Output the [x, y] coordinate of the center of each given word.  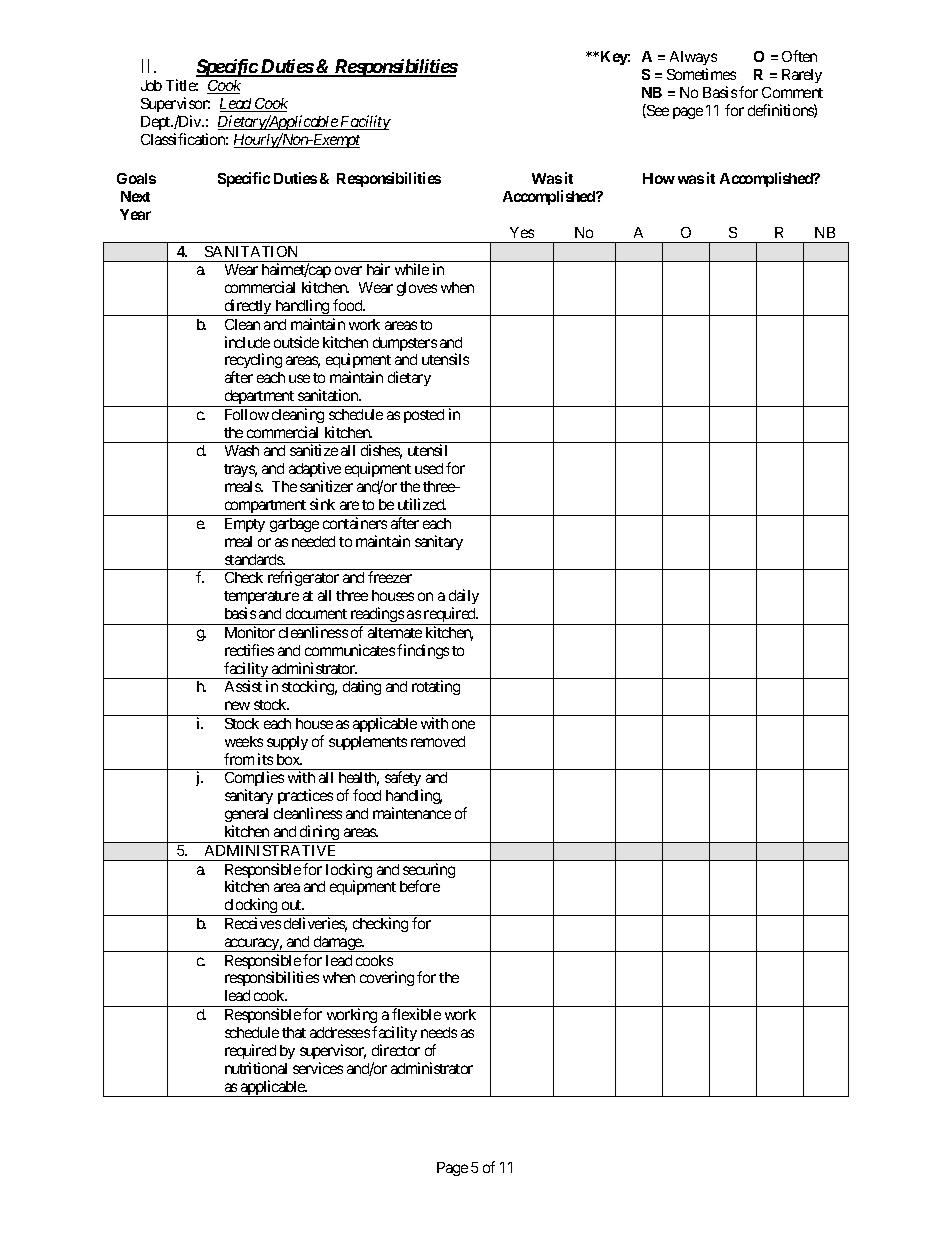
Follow [247, 414]
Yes [522, 232]
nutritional [256, 1068]
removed [438, 741]
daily [464, 598]
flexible [416, 1014]
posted [424, 416]
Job [151, 85]
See [657, 111]
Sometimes [701, 74]
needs [439, 1032]
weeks [244, 741]
